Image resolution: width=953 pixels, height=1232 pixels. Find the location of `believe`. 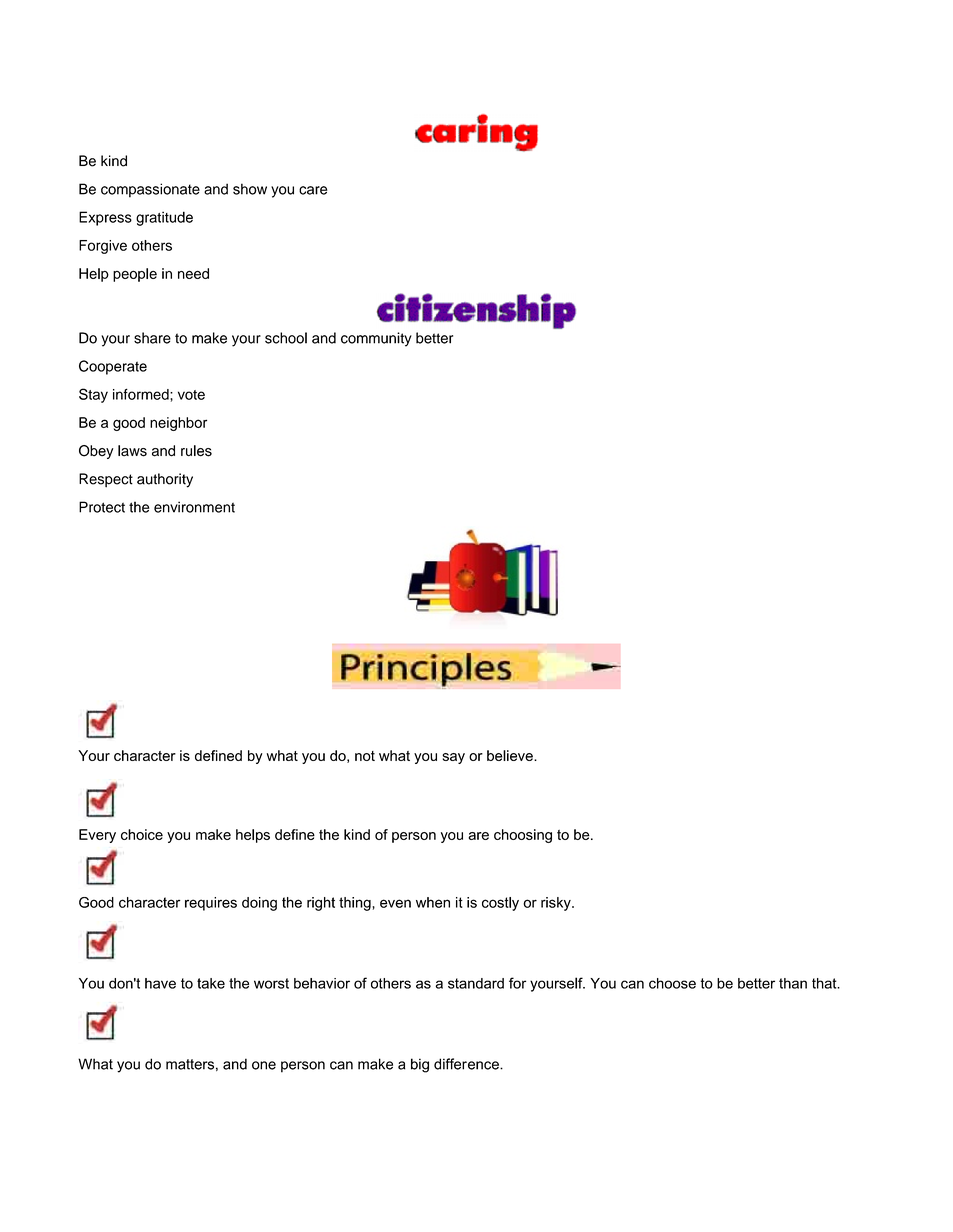

believe is located at coordinates (511, 755).
